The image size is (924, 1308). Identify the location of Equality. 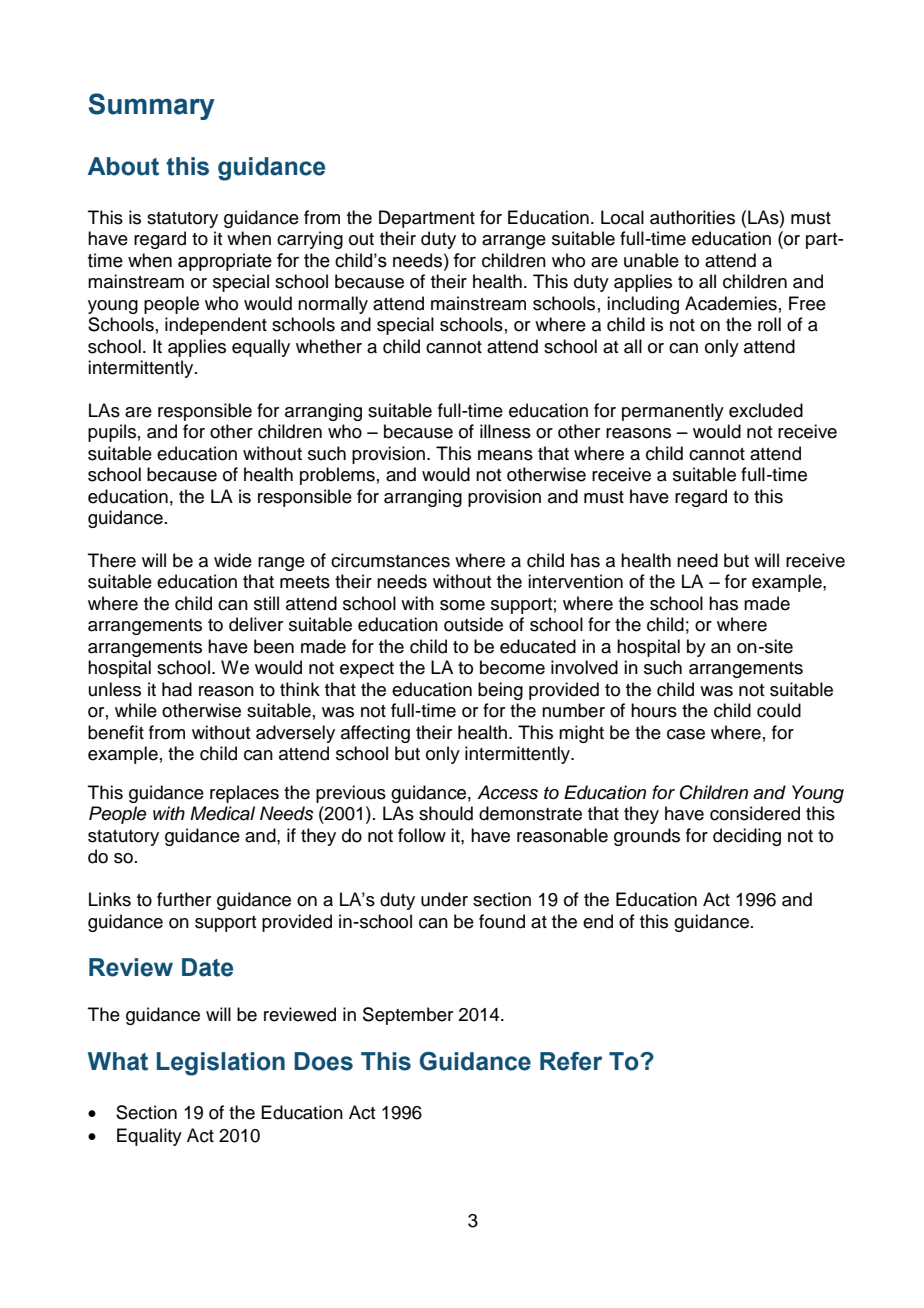
(149, 1137).
